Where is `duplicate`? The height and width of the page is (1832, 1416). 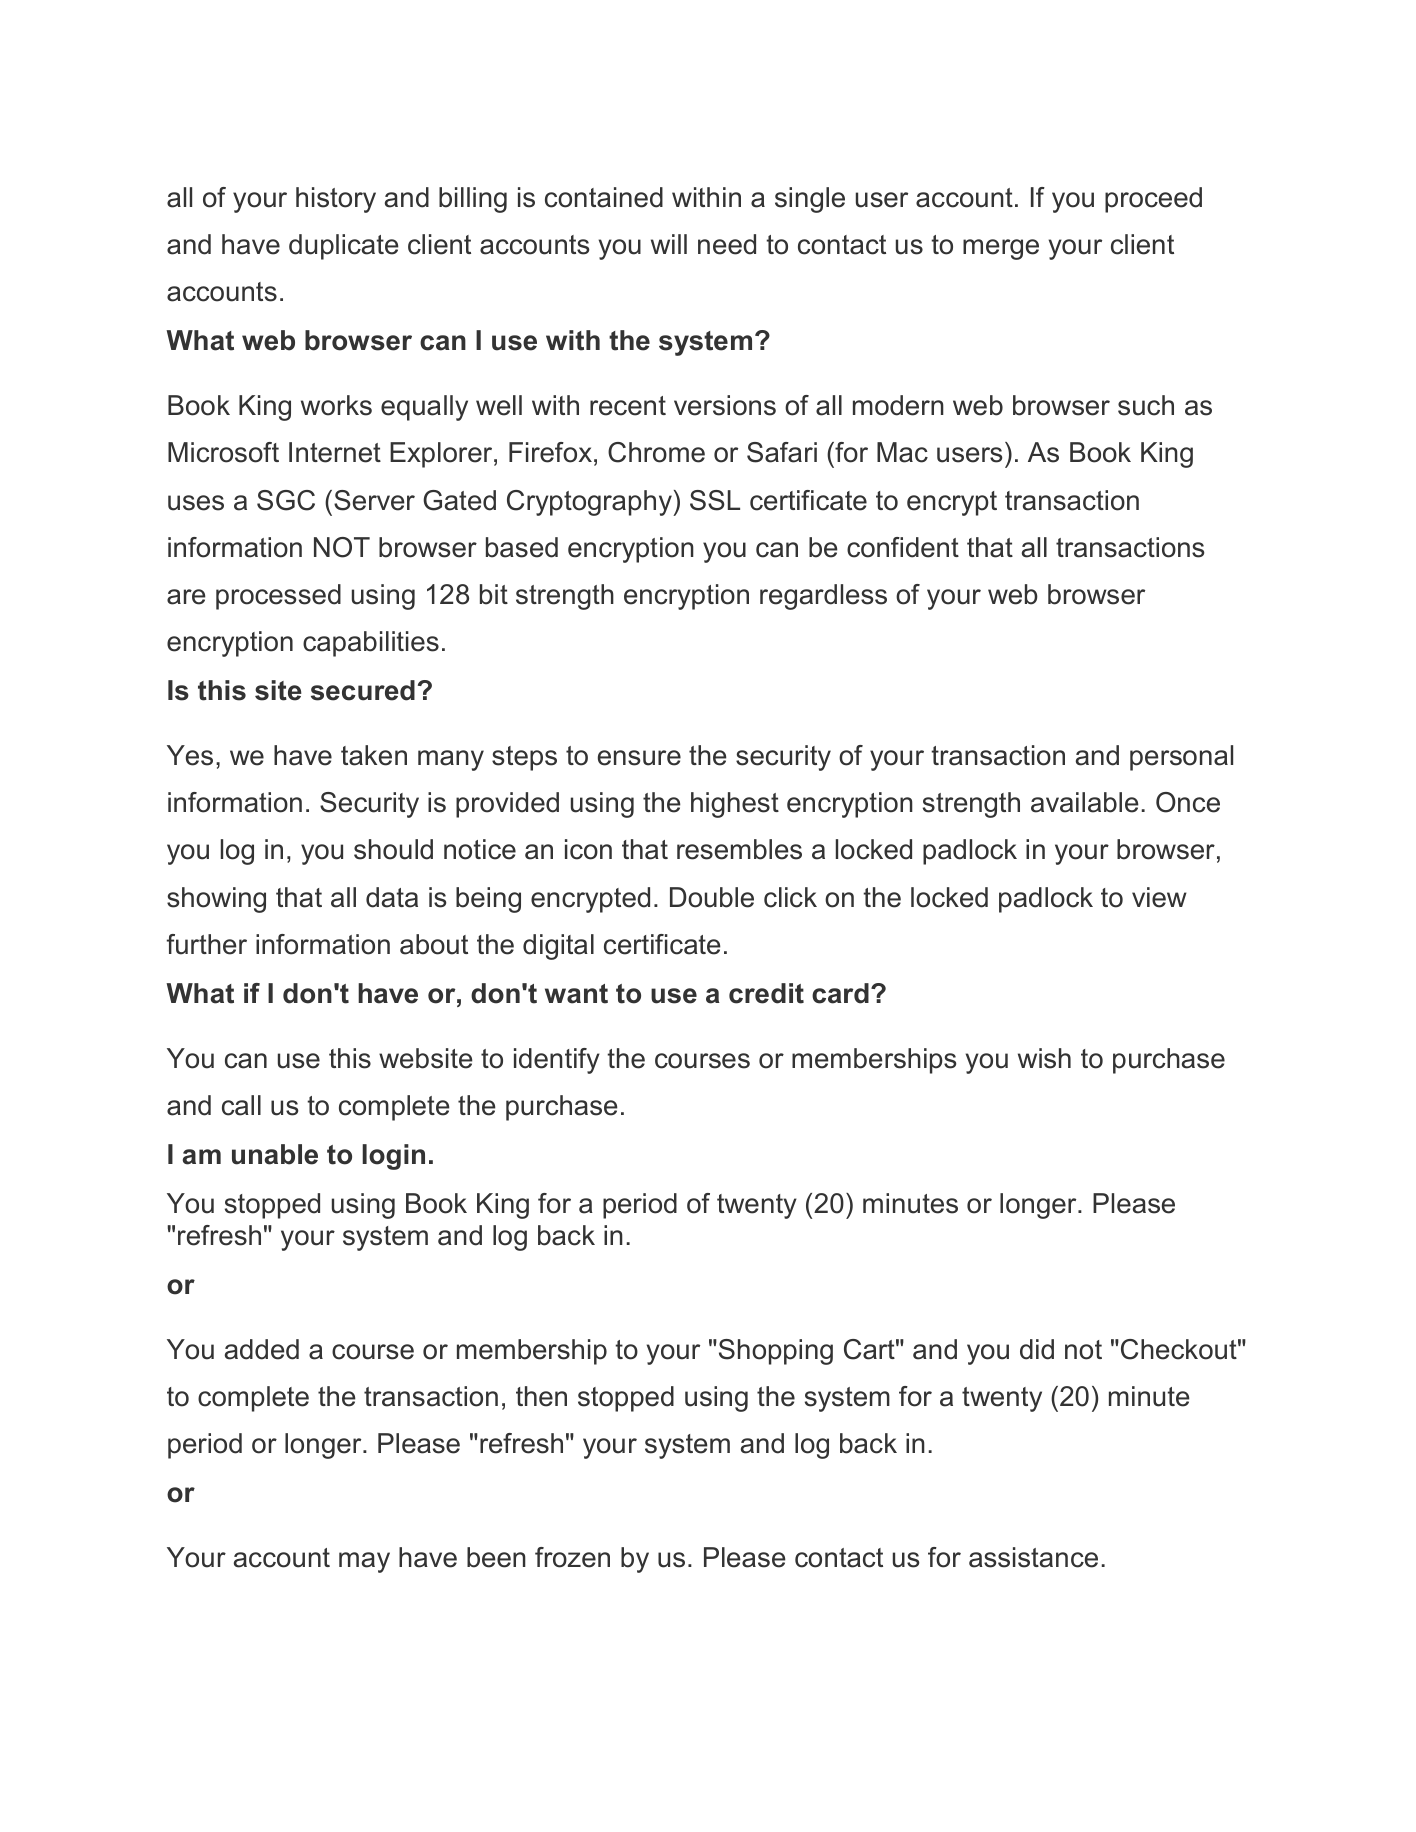
duplicate is located at coordinates (344, 247).
